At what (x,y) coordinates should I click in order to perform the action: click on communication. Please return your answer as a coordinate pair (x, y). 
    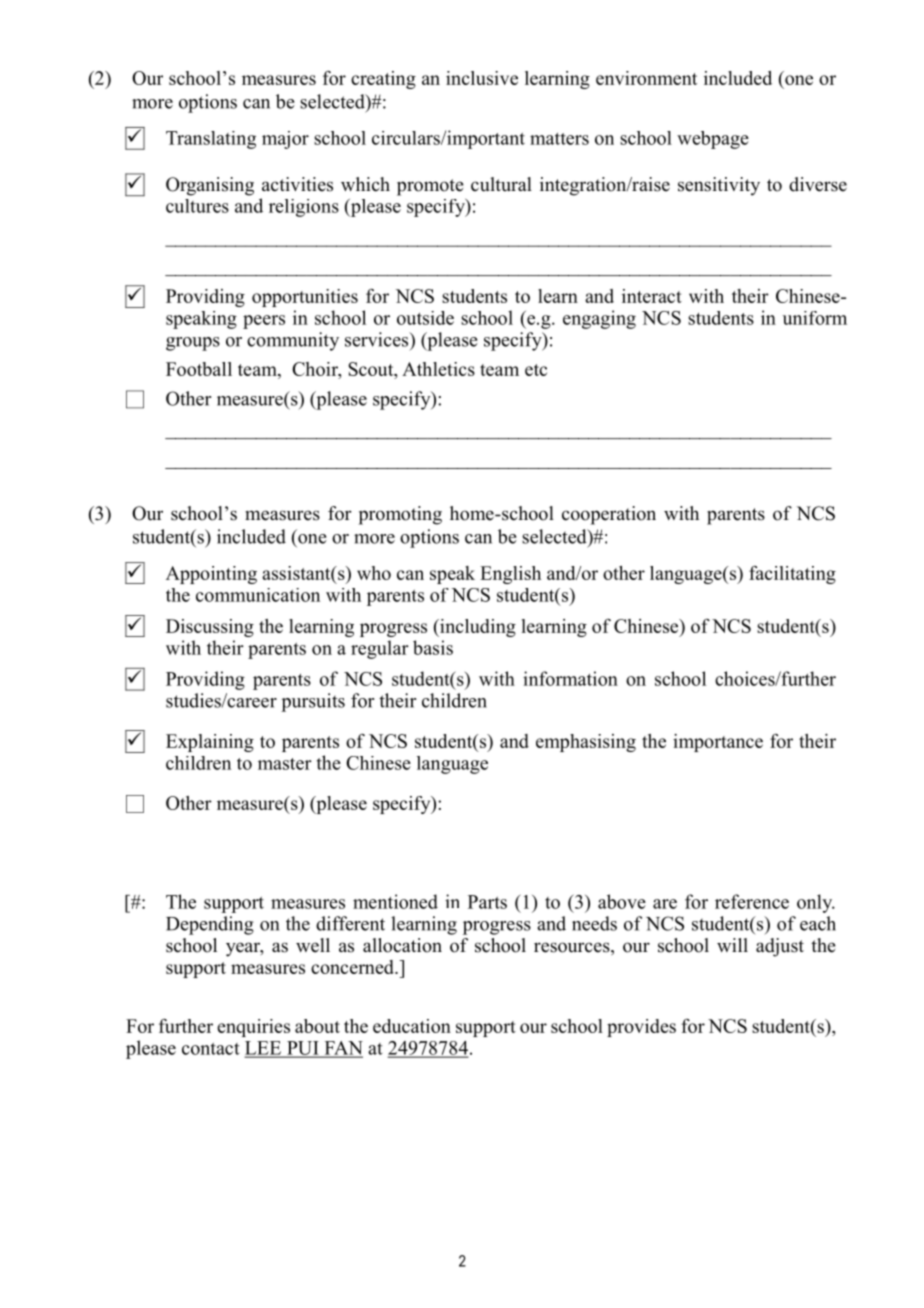
    Looking at the image, I should click on (258, 595).
